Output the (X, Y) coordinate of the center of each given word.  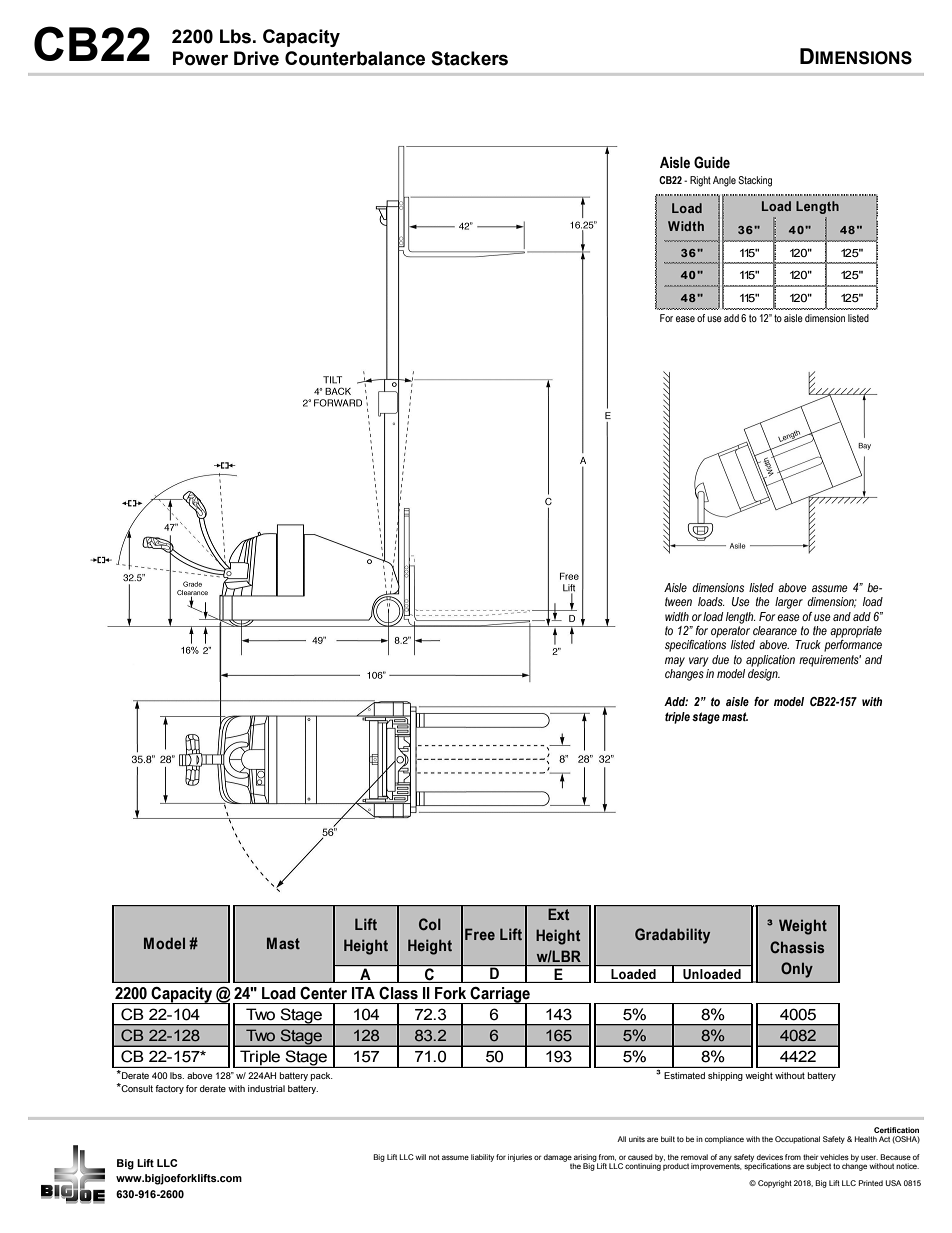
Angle (724, 181)
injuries (520, 1158)
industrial (266, 1088)
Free (480, 934)
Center (323, 993)
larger (789, 603)
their (810, 1157)
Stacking (755, 181)
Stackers (469, 58)
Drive (256, 58)
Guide (712, 162)
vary (698, 662)
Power (200, 58)
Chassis (797, 947)
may (675, 662)
